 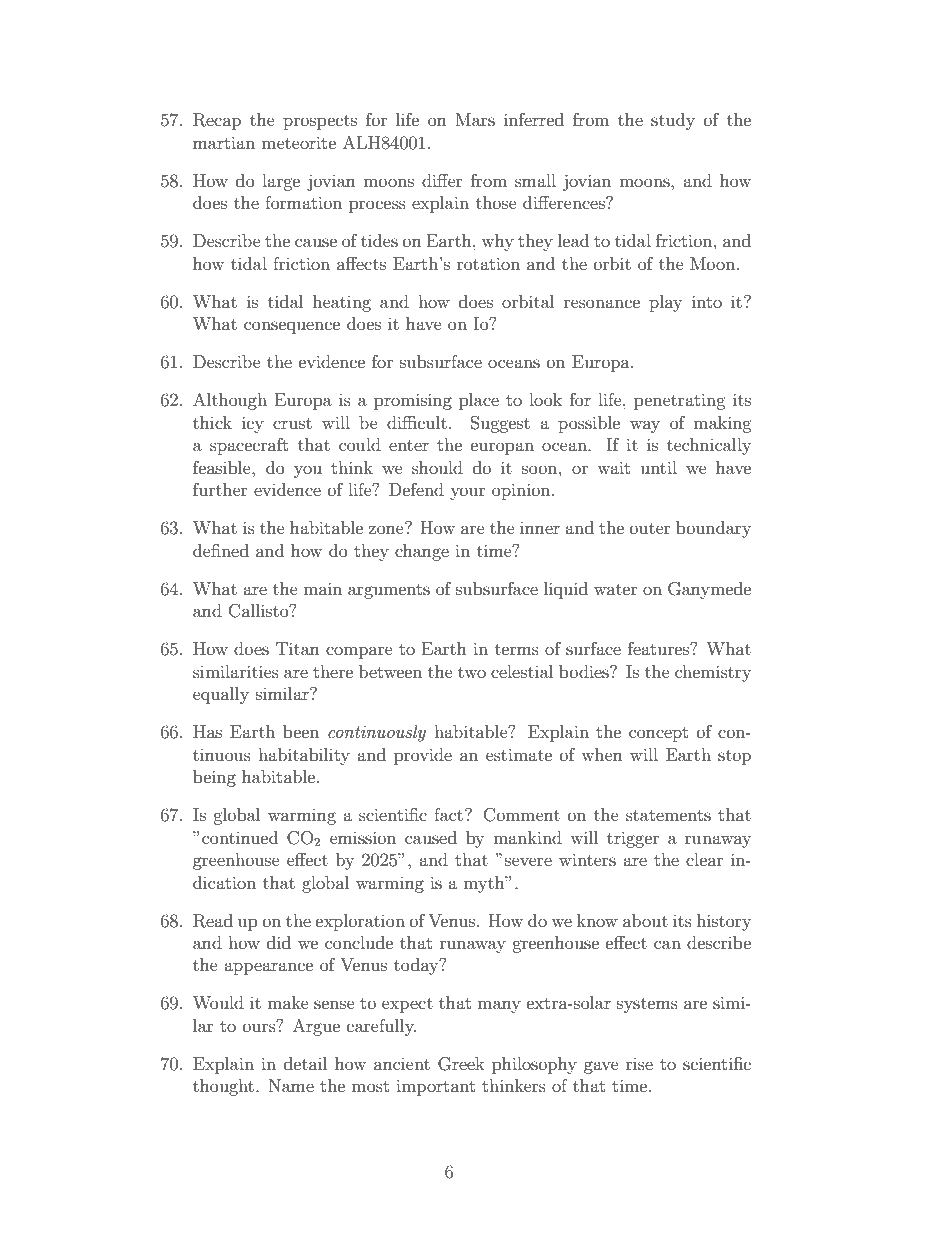 I want to click on meteorite, so click(x=299, y=142).
